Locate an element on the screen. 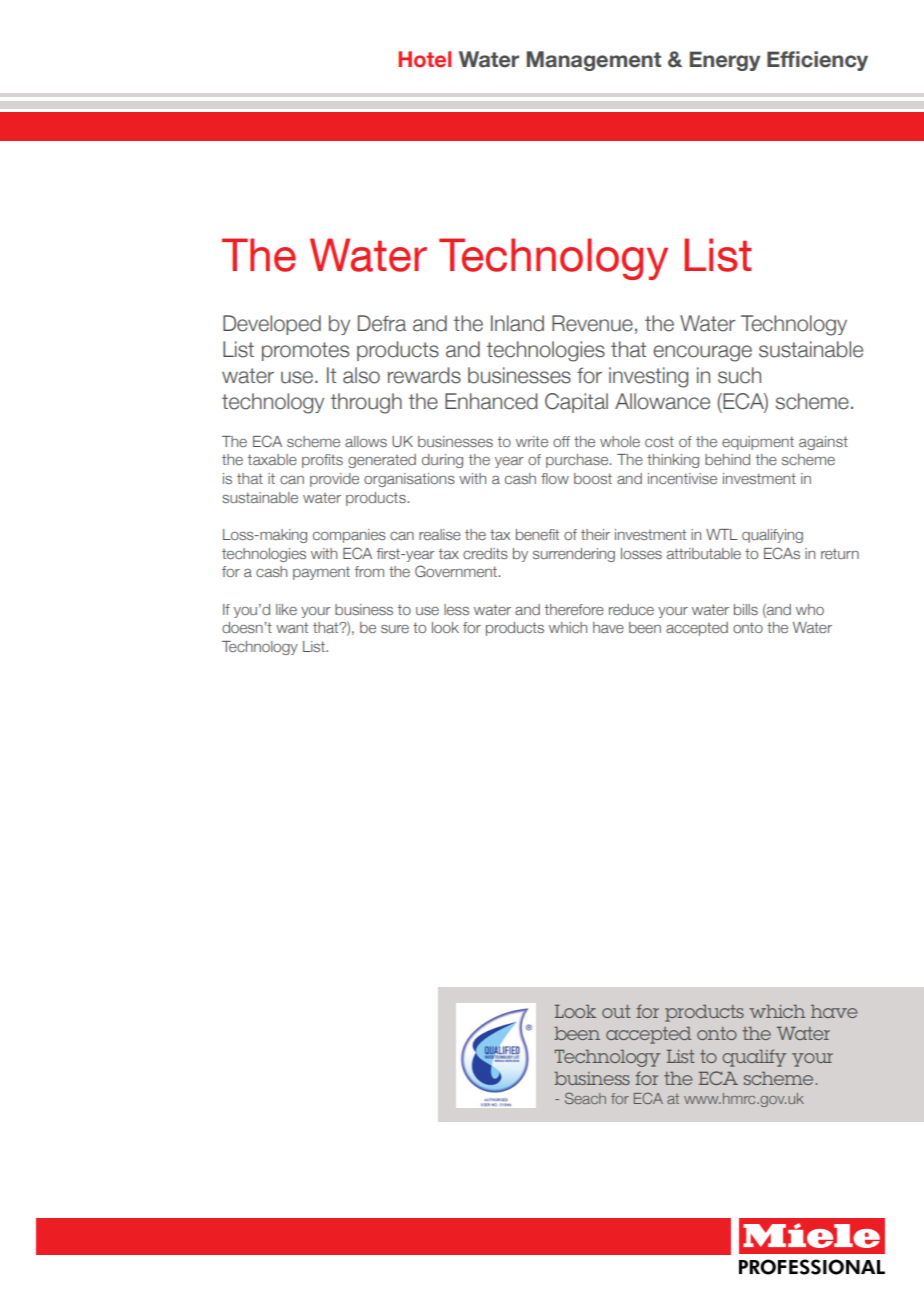 The width and height of the screenshot is (924, 1308). therefore is located at coordinates (574, 609).
